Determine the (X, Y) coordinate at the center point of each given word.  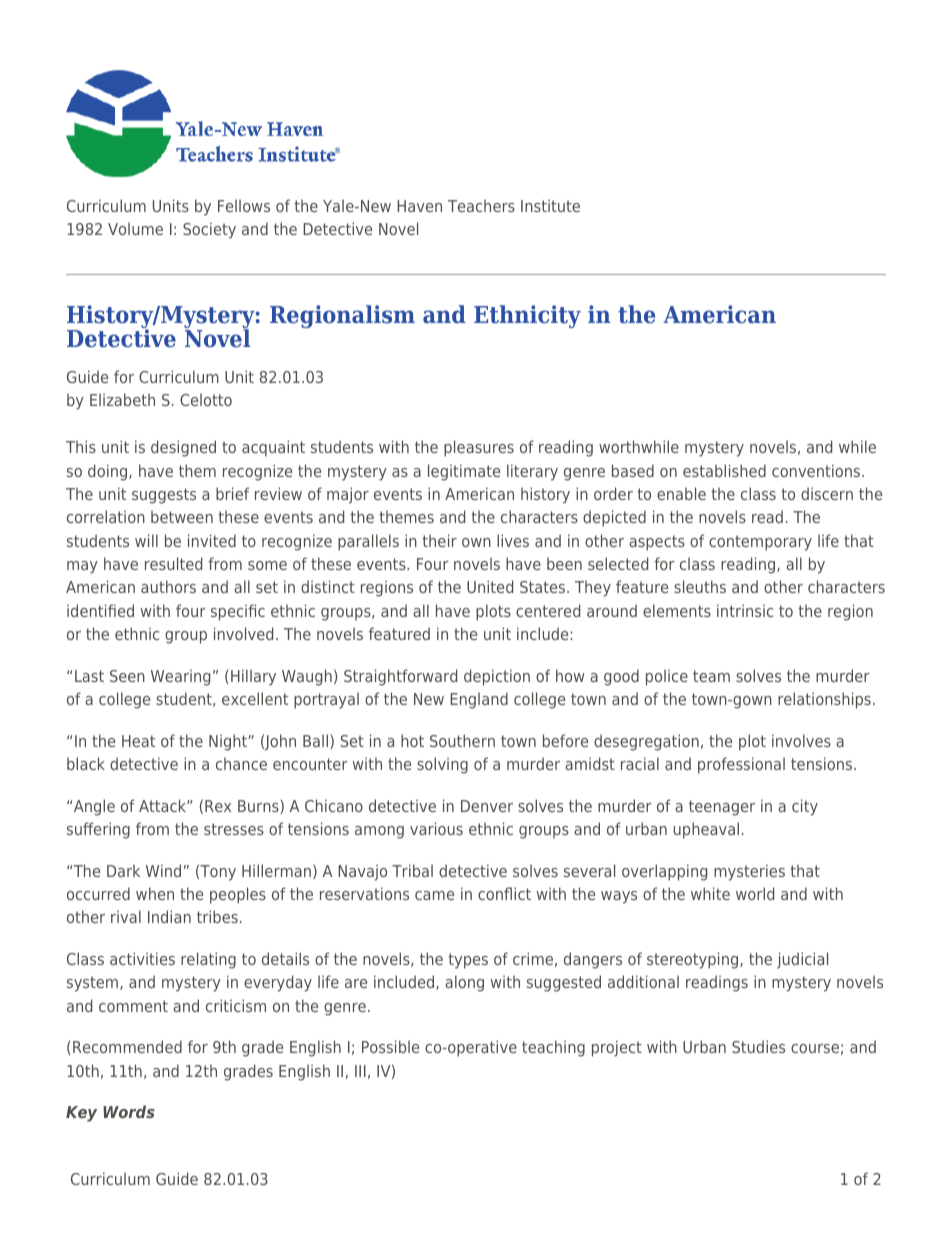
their (439, 540)
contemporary (760, 543)
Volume (135, 228)
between (182, 516)
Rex (218, 806)
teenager (722, 808)
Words (129, 1111)
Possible (390, 1046)
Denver (487, 806)
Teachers (481, 205)
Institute (550, 205)
